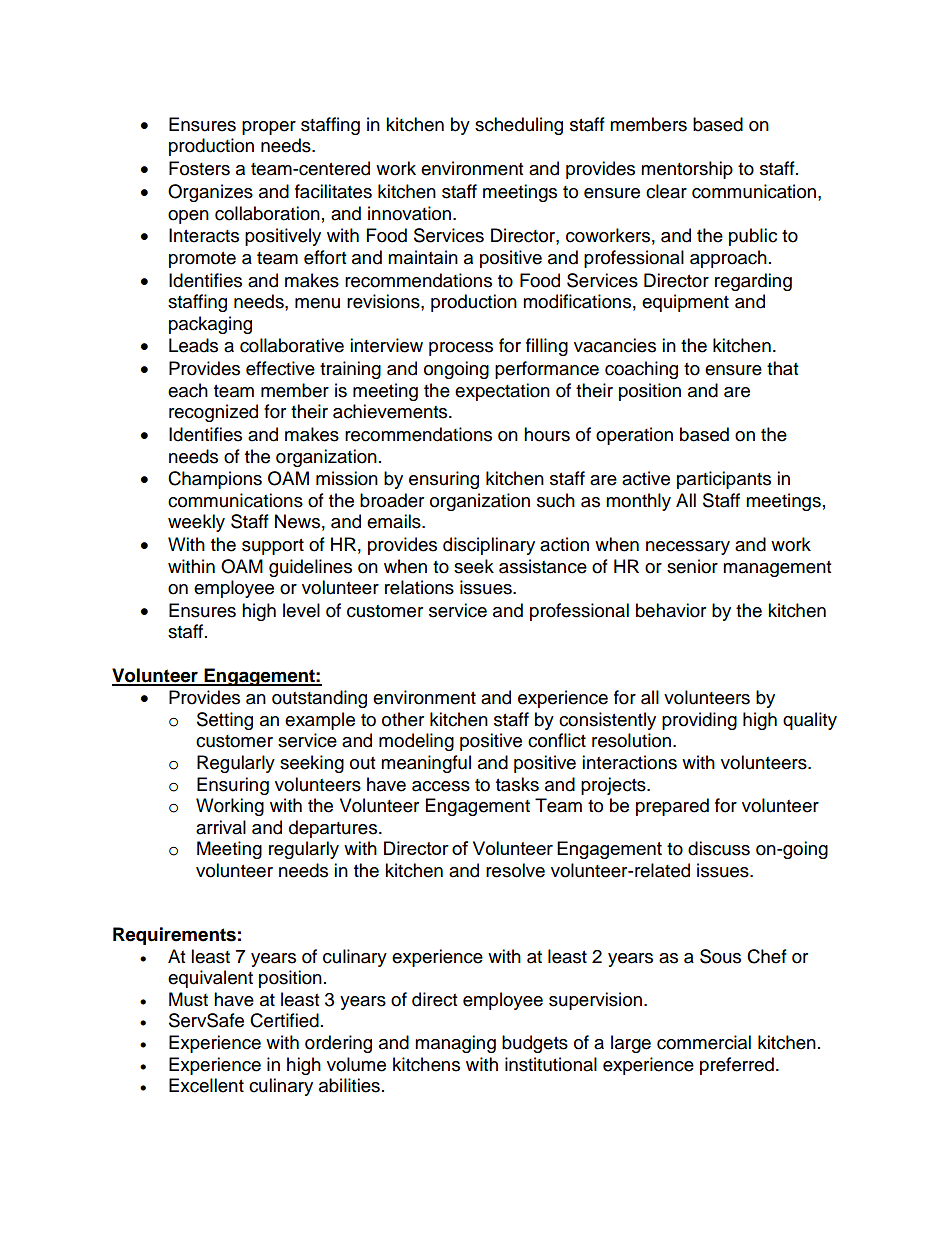  I want to click on resolve, so click(515, 870).
